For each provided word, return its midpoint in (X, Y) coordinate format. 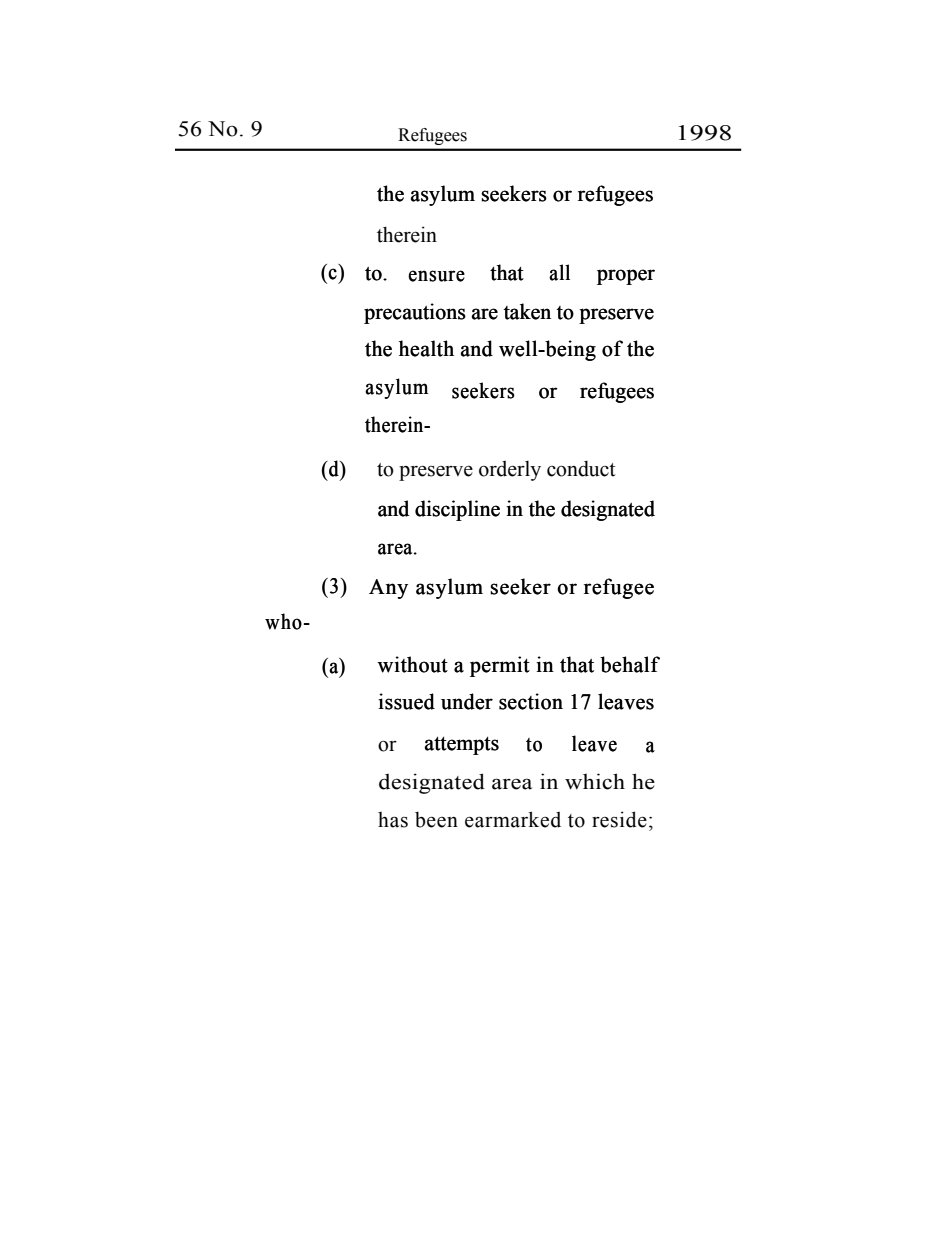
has (393, 820)
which (595, 781)
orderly (510, 471)
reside (619, 819)
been (436, 820)
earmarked (513, 819)
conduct (581, 469)
